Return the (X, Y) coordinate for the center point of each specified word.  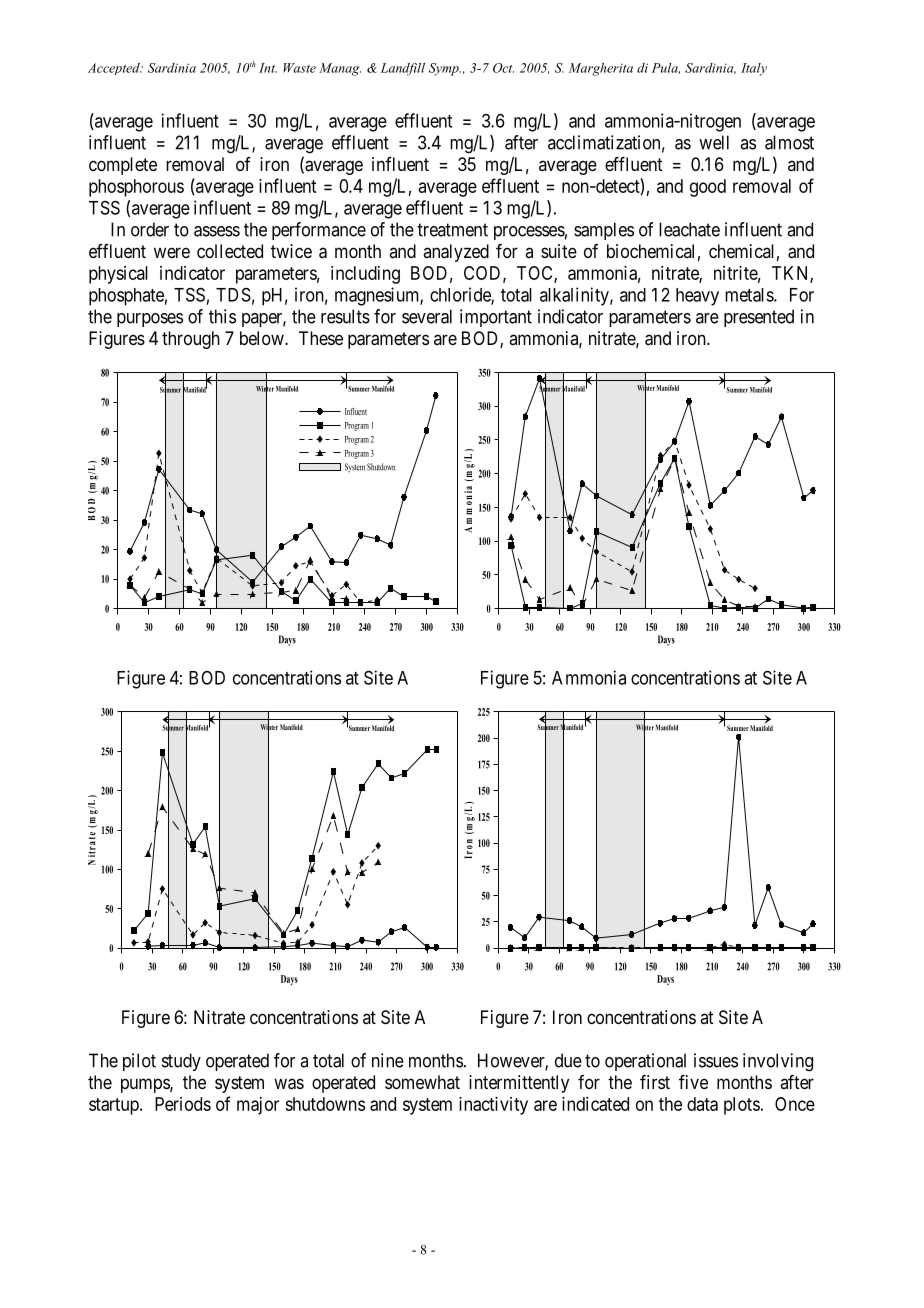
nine (388, 1060)
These (321, 338)
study (181, 1062)
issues (716, 1060)
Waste (299, 68)
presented (759, 318)
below (263, 338)
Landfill (403, 69)
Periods (183, 1104)
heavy (697, 297)
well (714, 142)
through (191, 340)
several (427, 316)
